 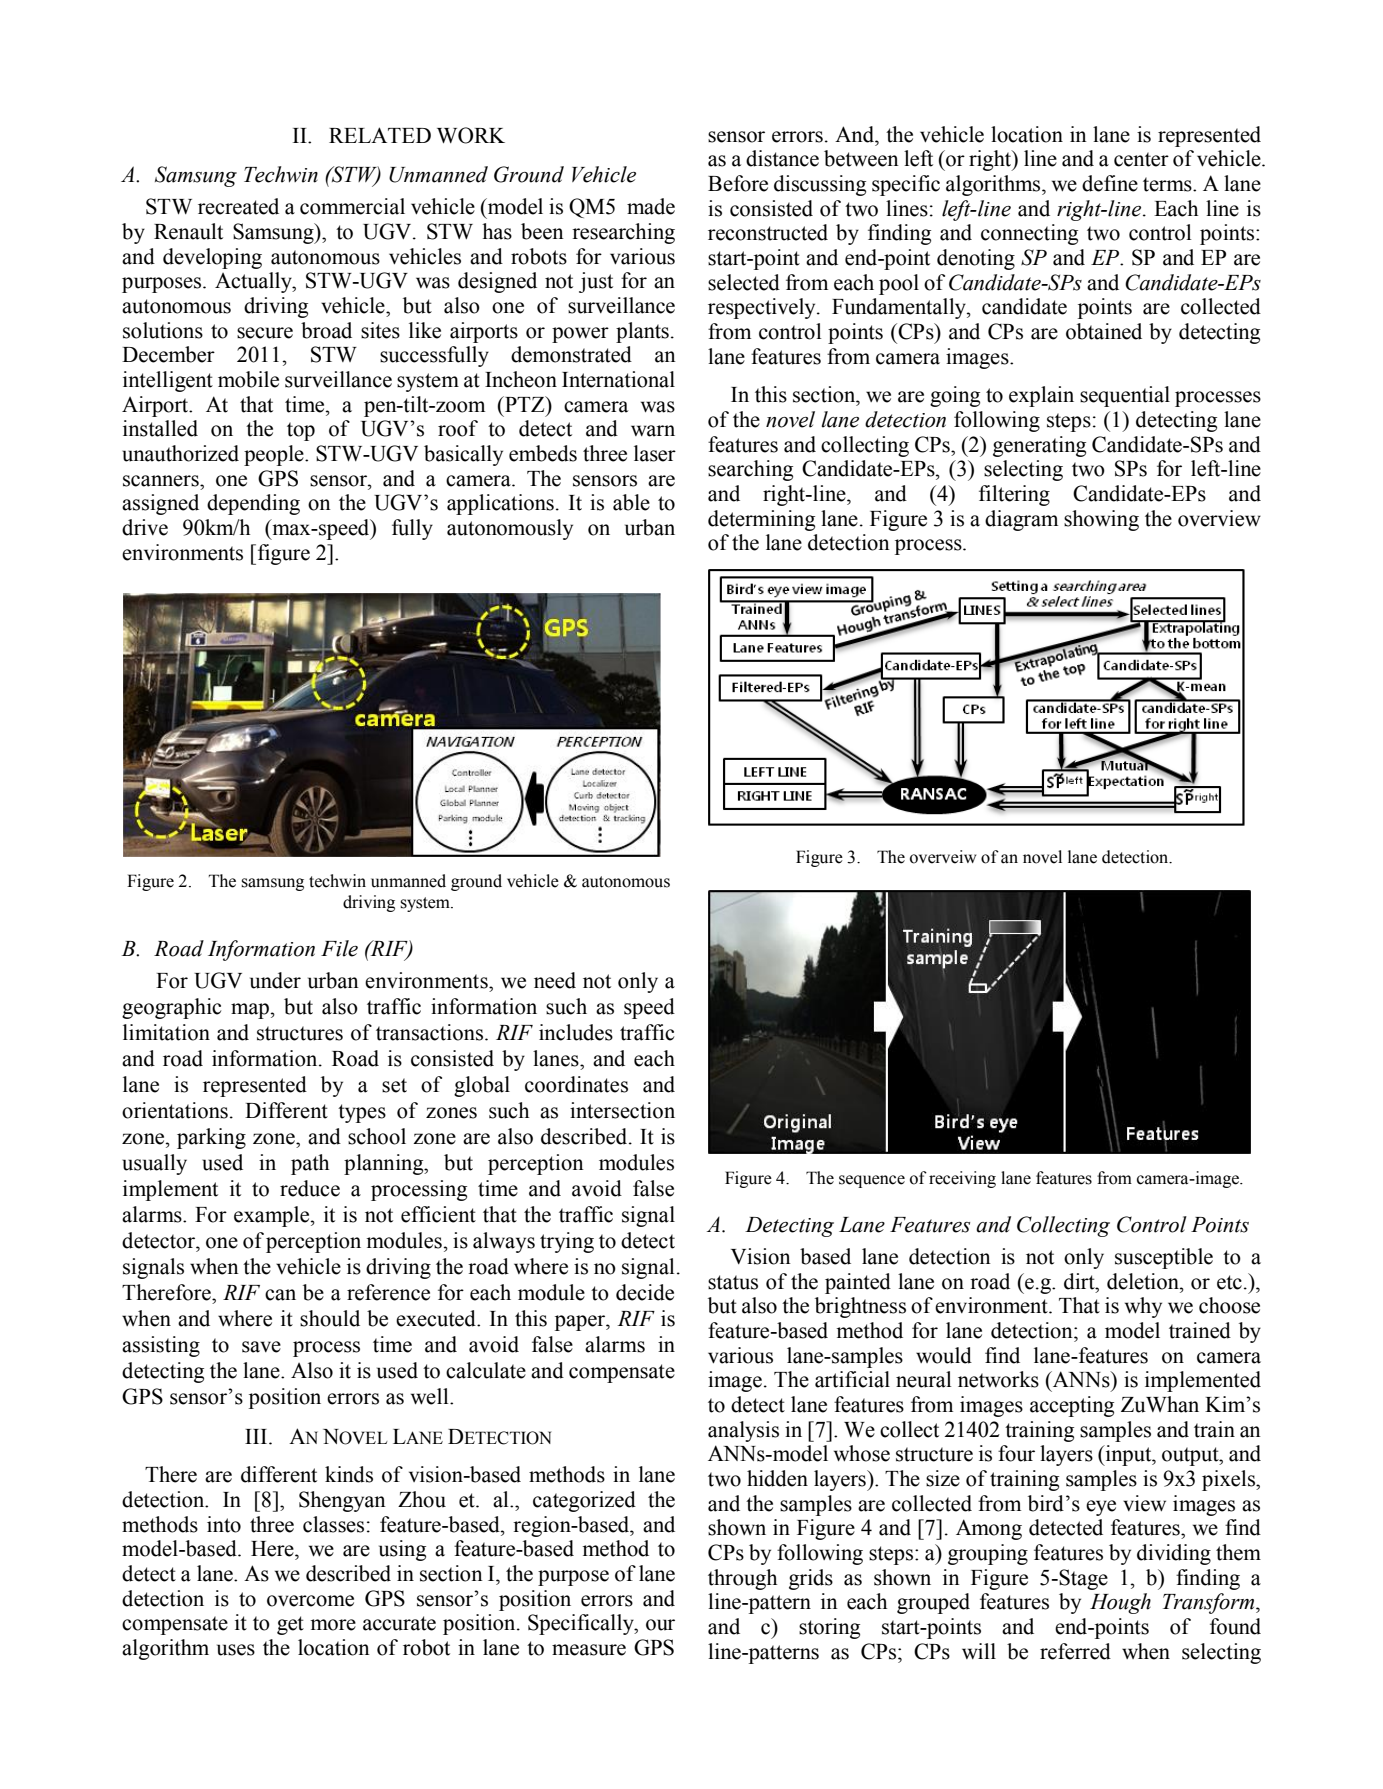 I want to click on coordinates, so click(x=576, y=1084).
